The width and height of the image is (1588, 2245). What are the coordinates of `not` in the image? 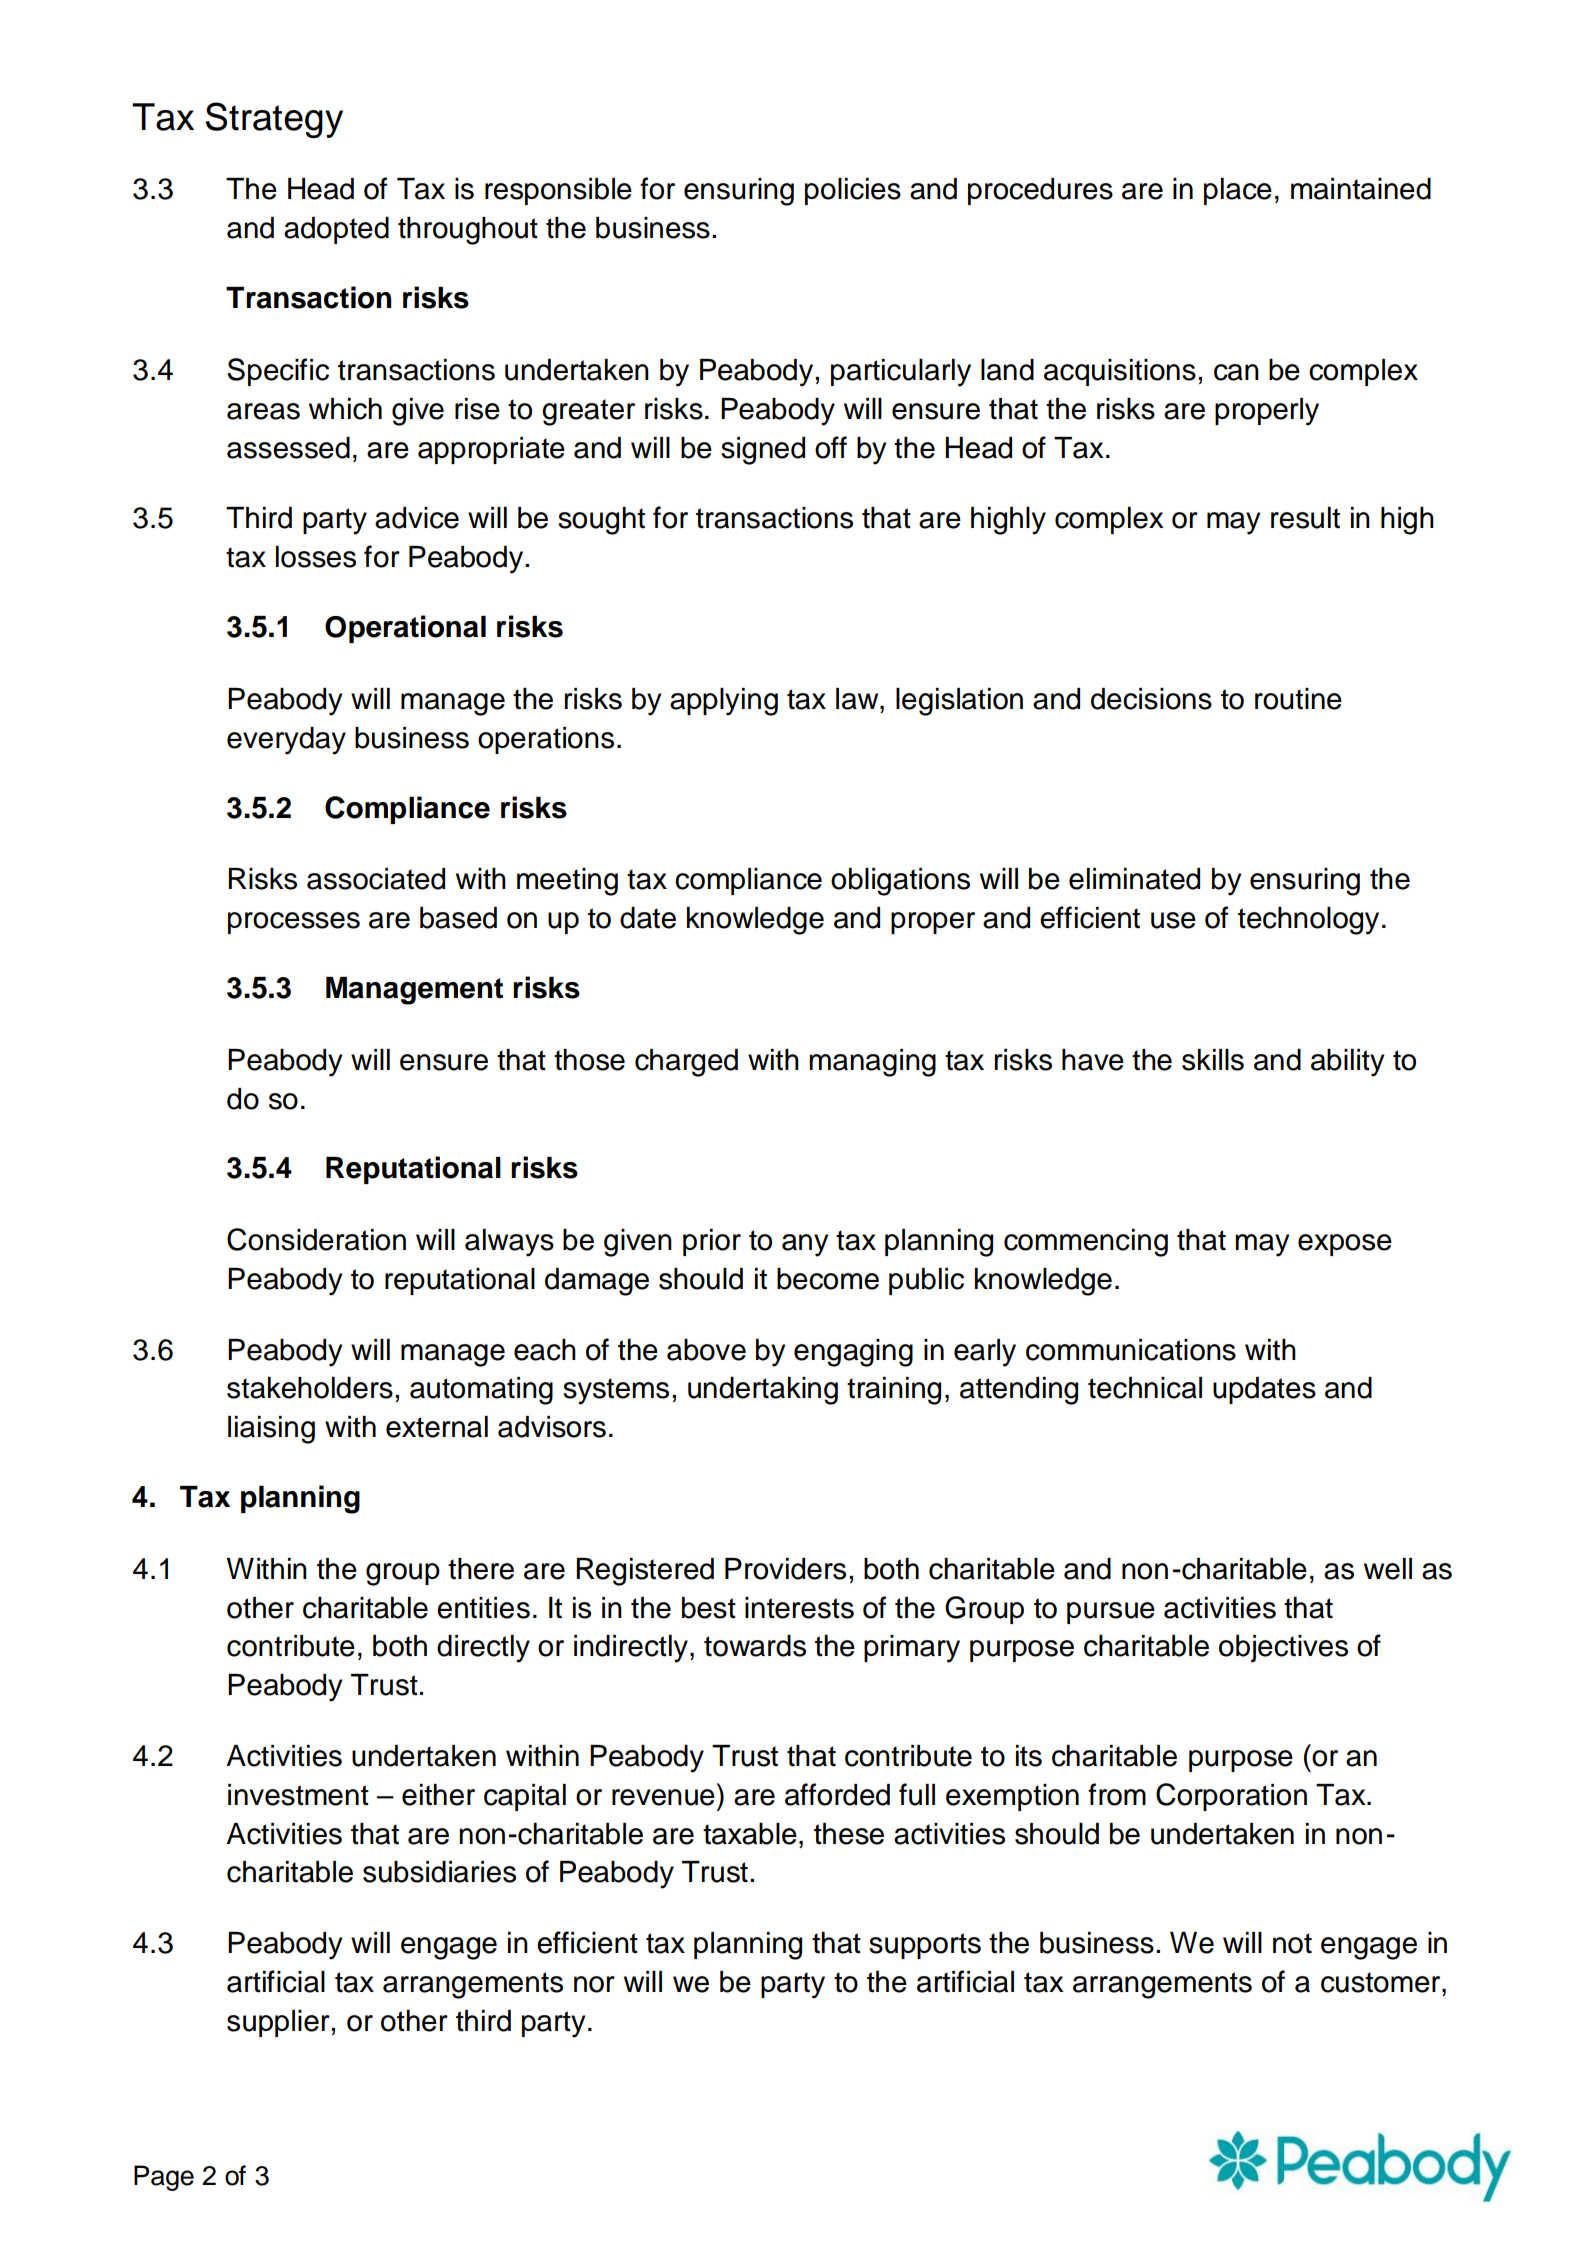 It's located at (1292, 1943).
